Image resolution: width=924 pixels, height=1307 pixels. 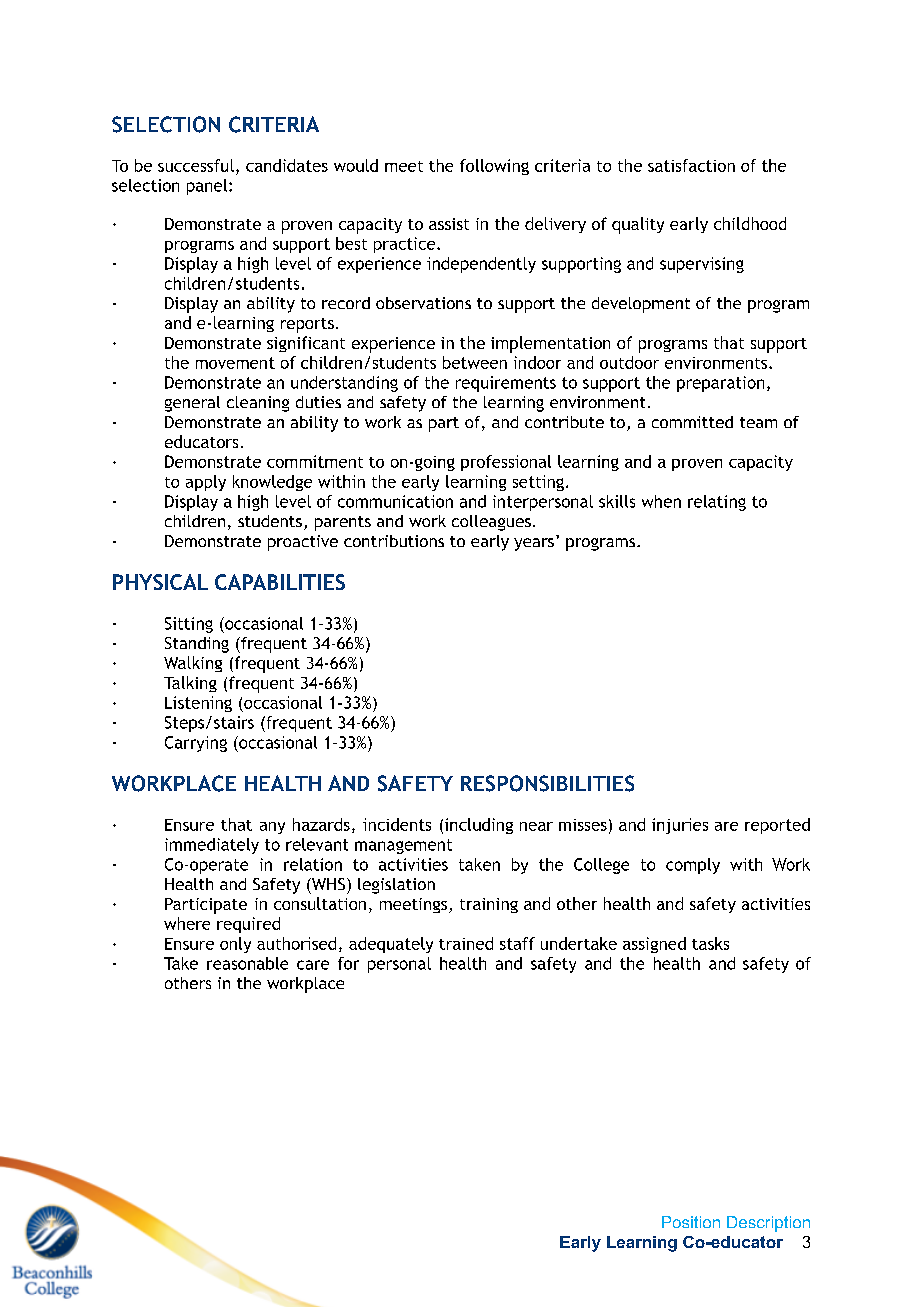 What do you see at coordinates (768, 1224) in the screenshot?
I see `Description` at bounding box center [768, 1224].
